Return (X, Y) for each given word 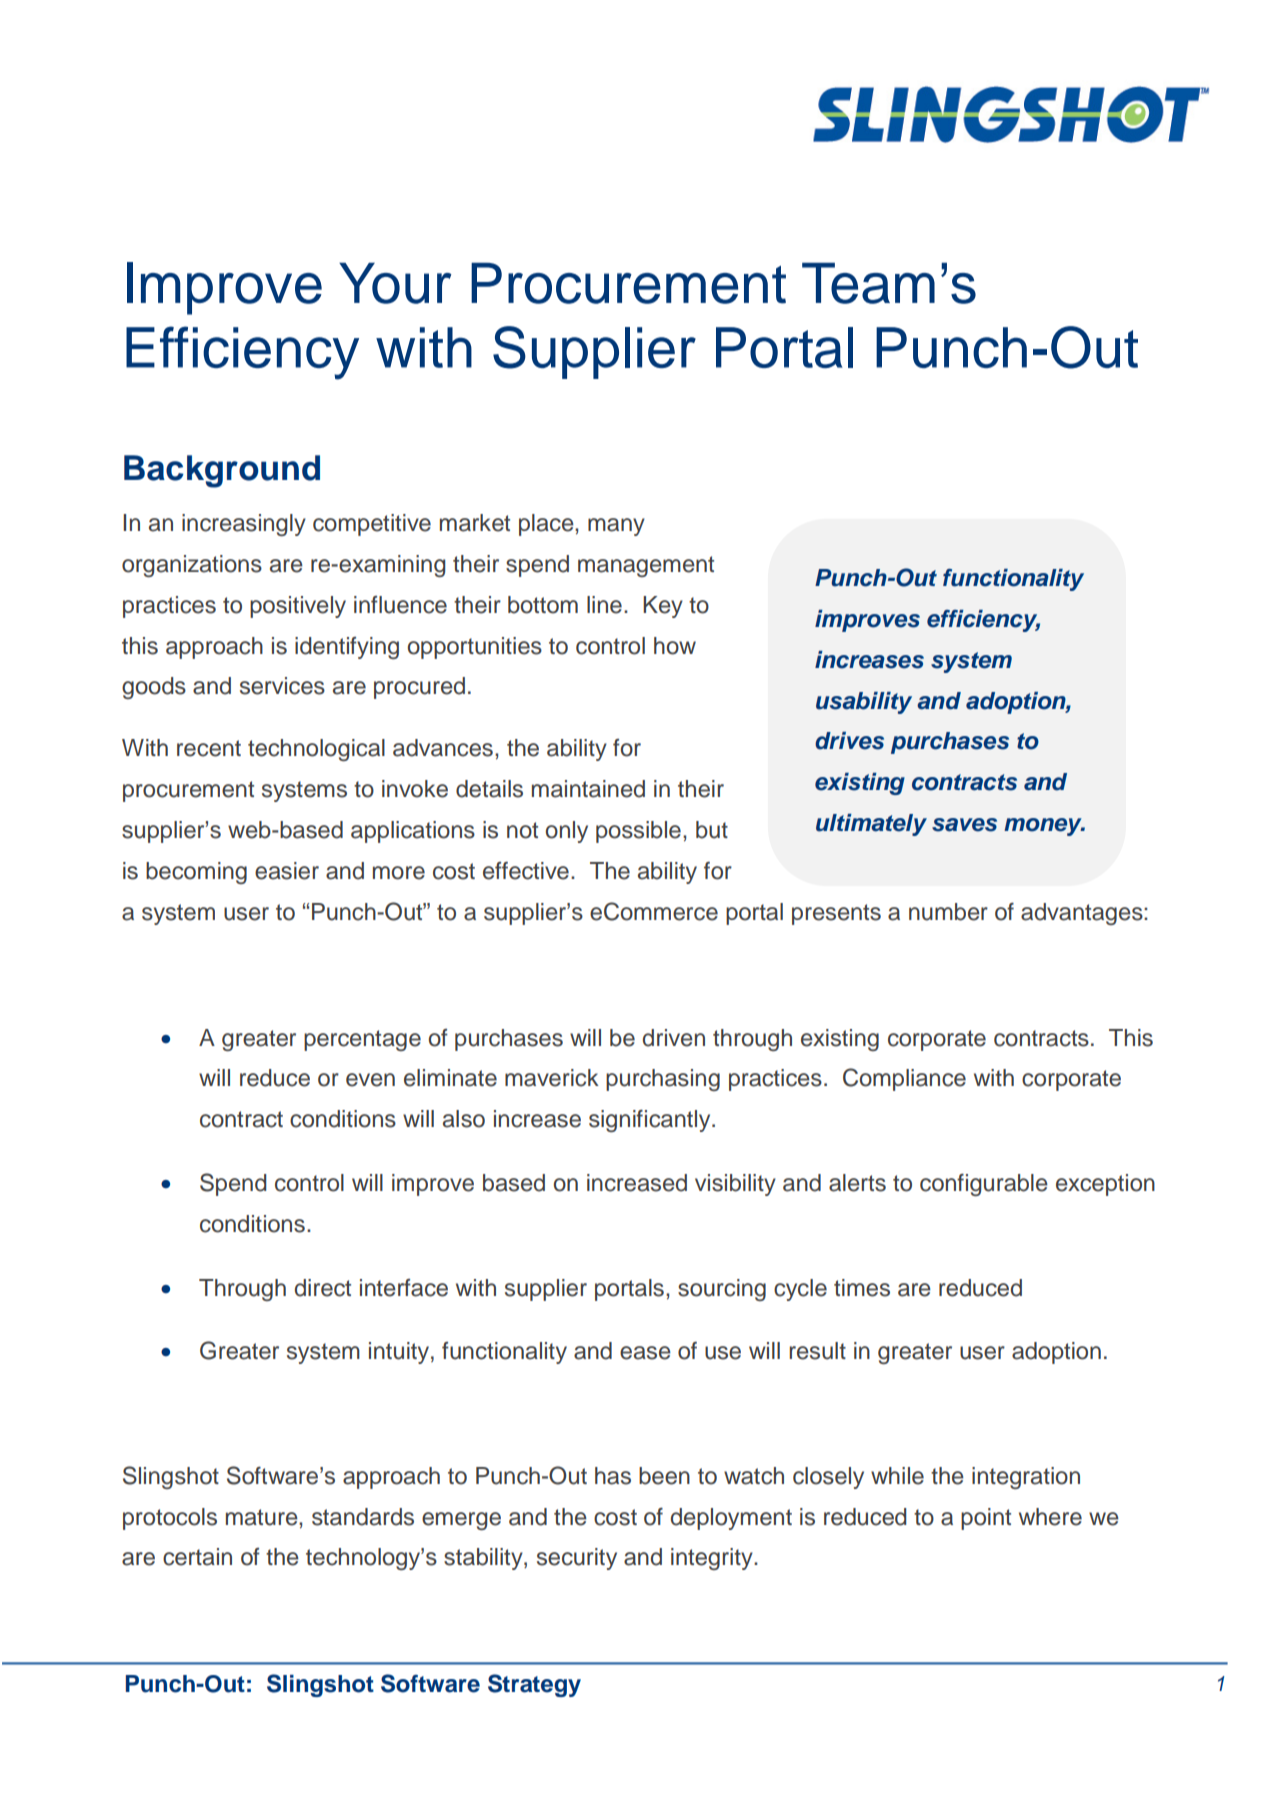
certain (197, 1557)
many (616, 527)
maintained (588, 789)
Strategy (534, 1685)
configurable (984, 1185)
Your (395, 283)
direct (323, 1288)
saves (964, 825)
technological (316, 750)
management (646, 566)
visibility (735, 1185)
